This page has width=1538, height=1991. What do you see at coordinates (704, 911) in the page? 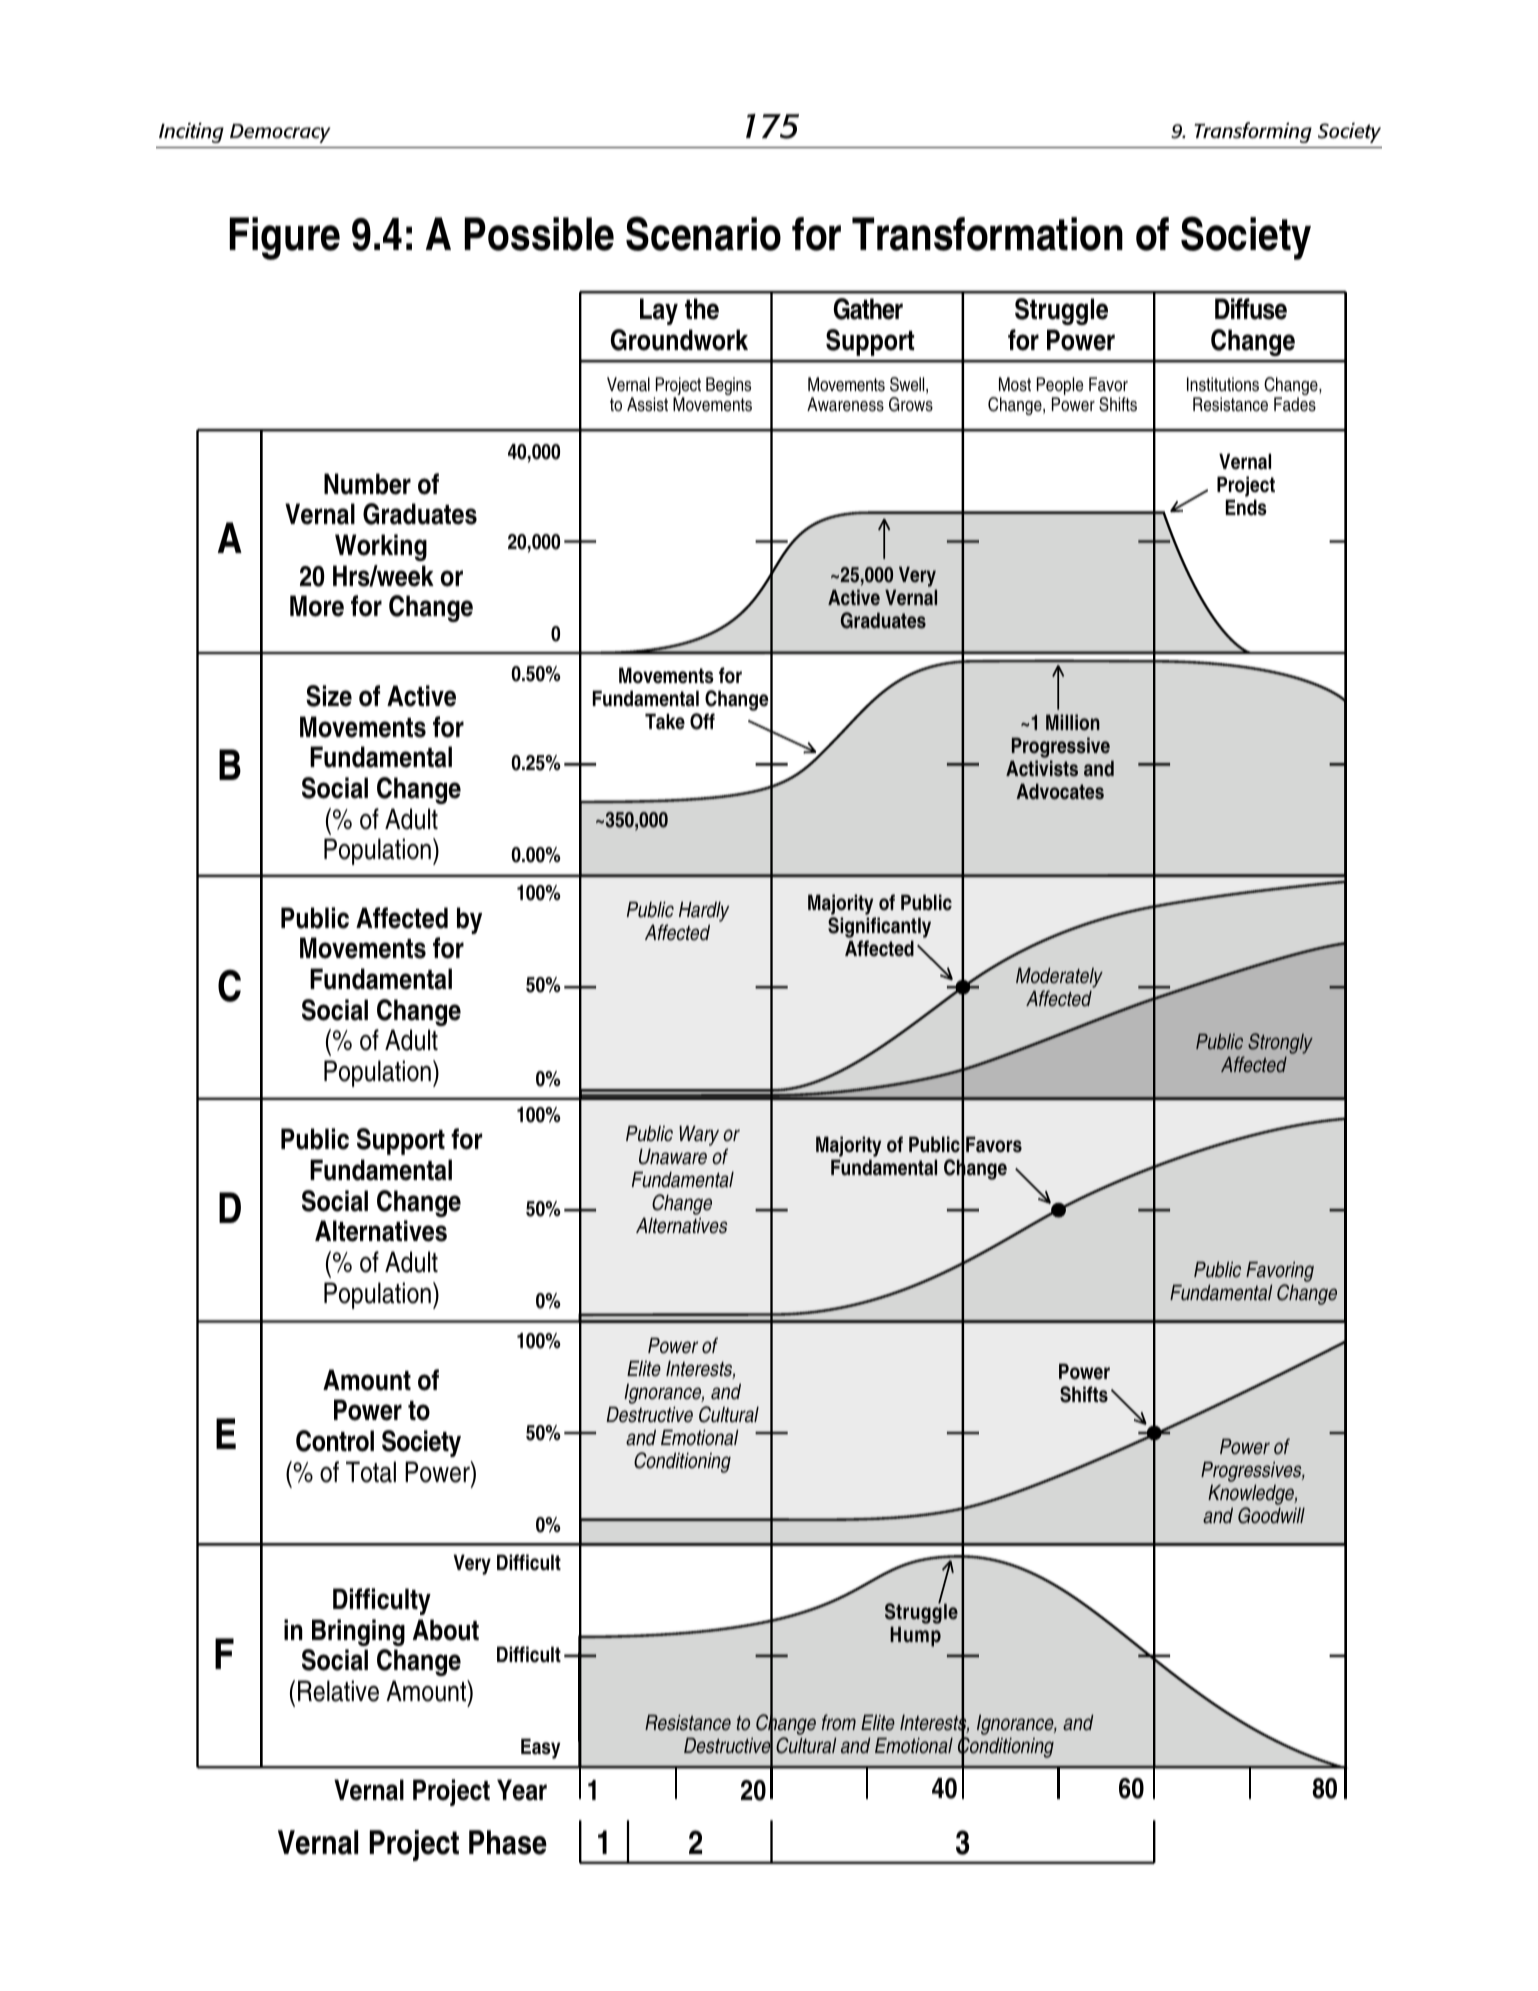
I see `Hardly` at bounding box center [704, 911].
